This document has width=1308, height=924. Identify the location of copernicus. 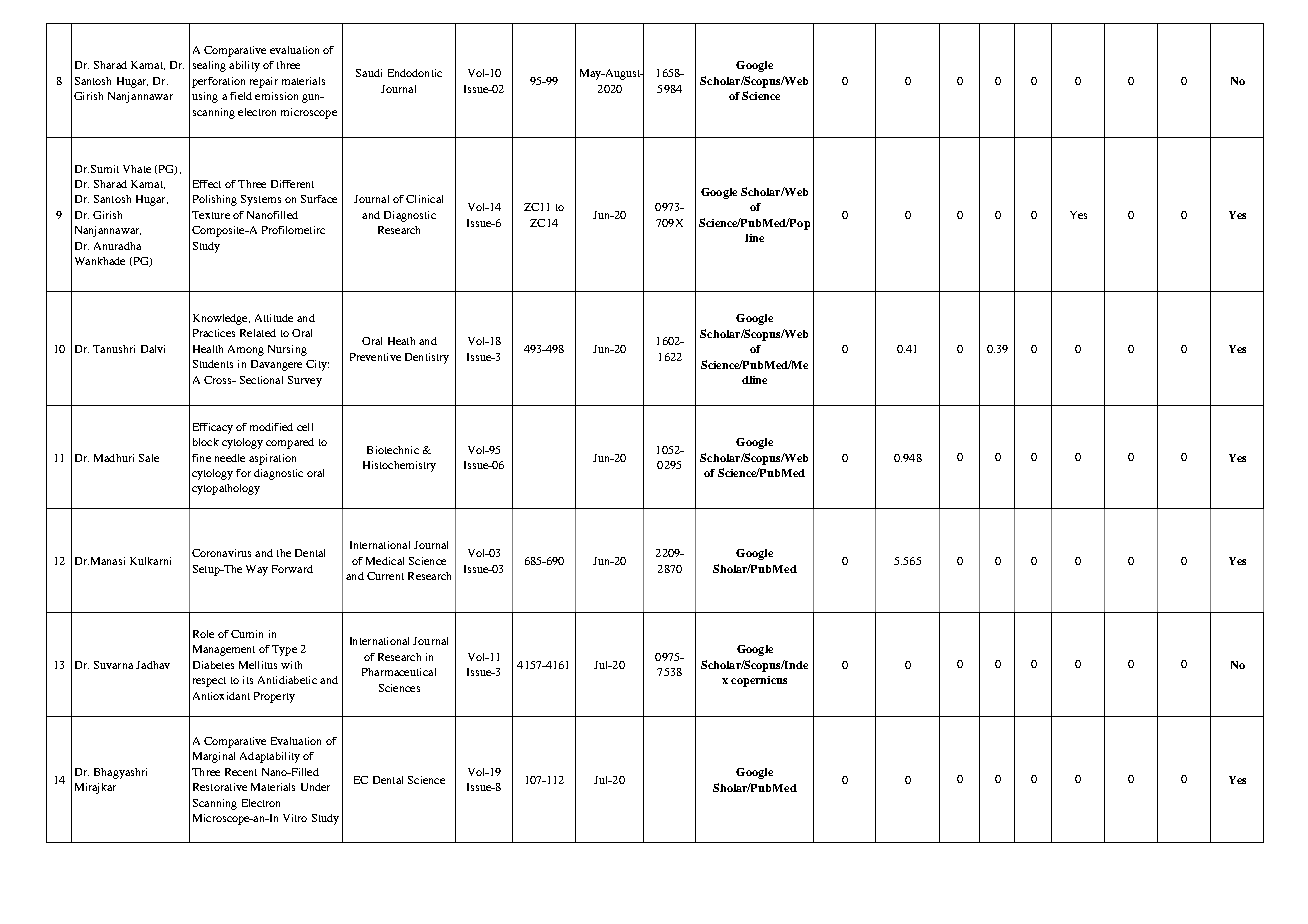
(759, 681).
